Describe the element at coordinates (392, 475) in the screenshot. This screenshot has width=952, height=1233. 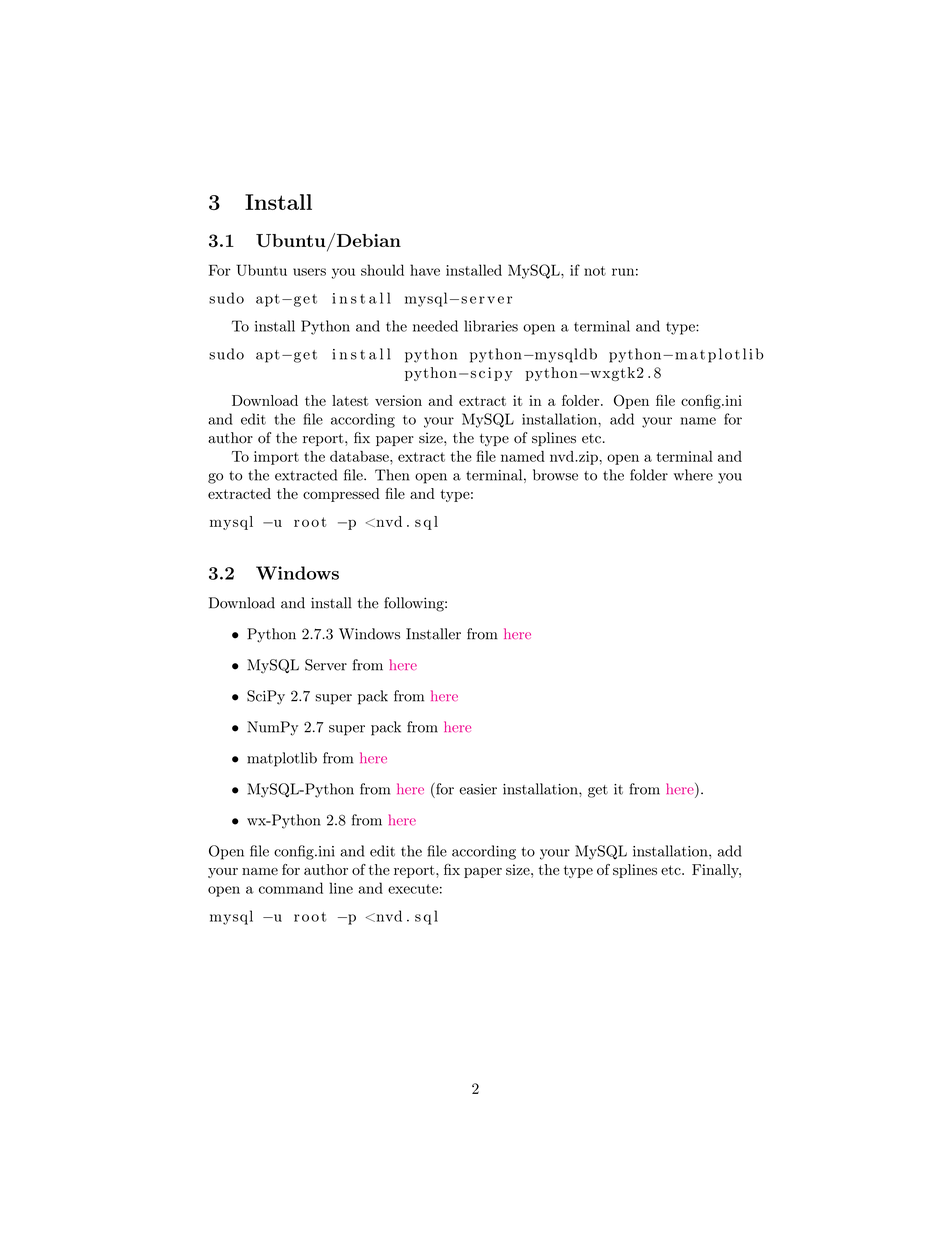
I see `Then` at that location.
